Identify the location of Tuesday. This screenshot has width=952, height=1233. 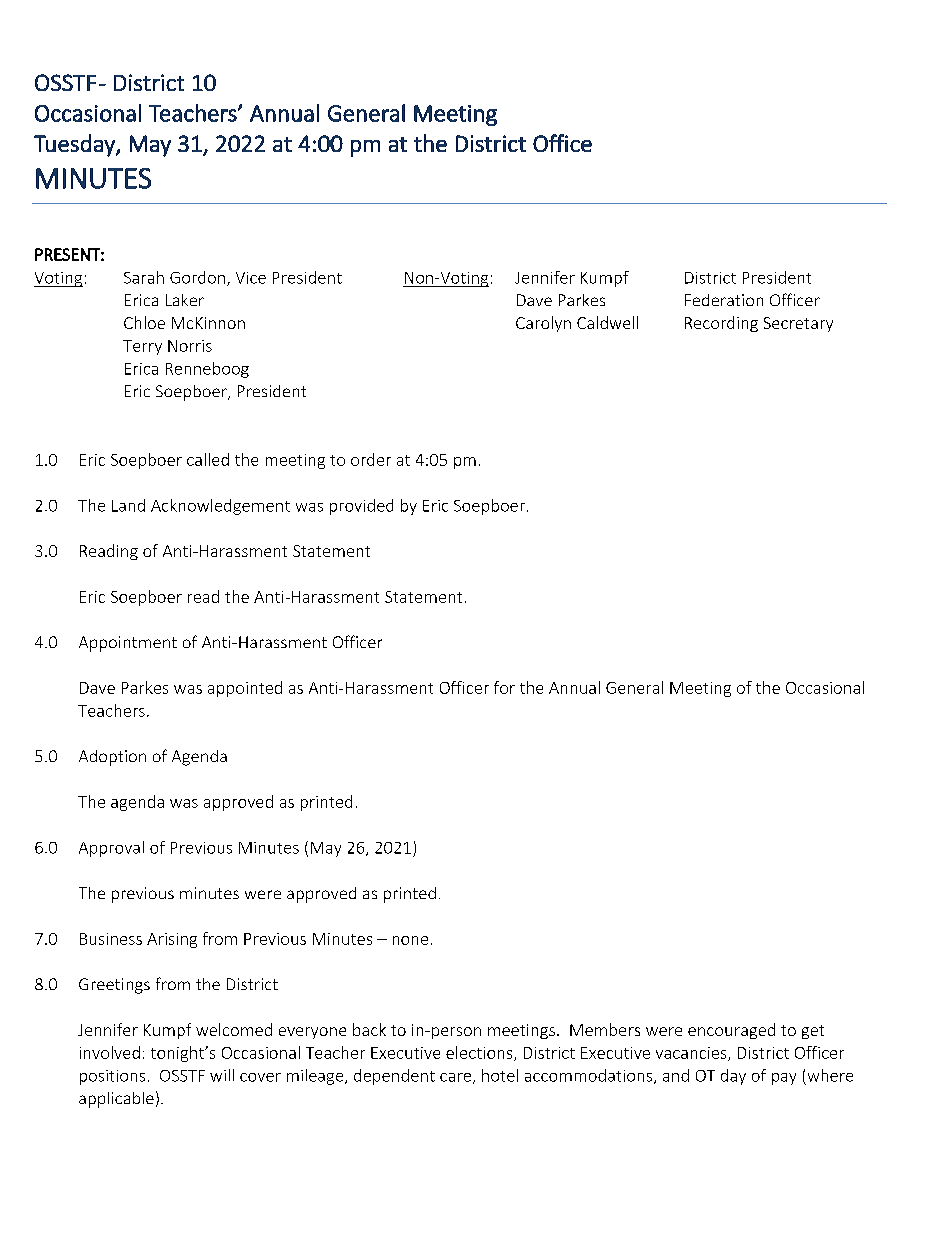
(75, 145).
